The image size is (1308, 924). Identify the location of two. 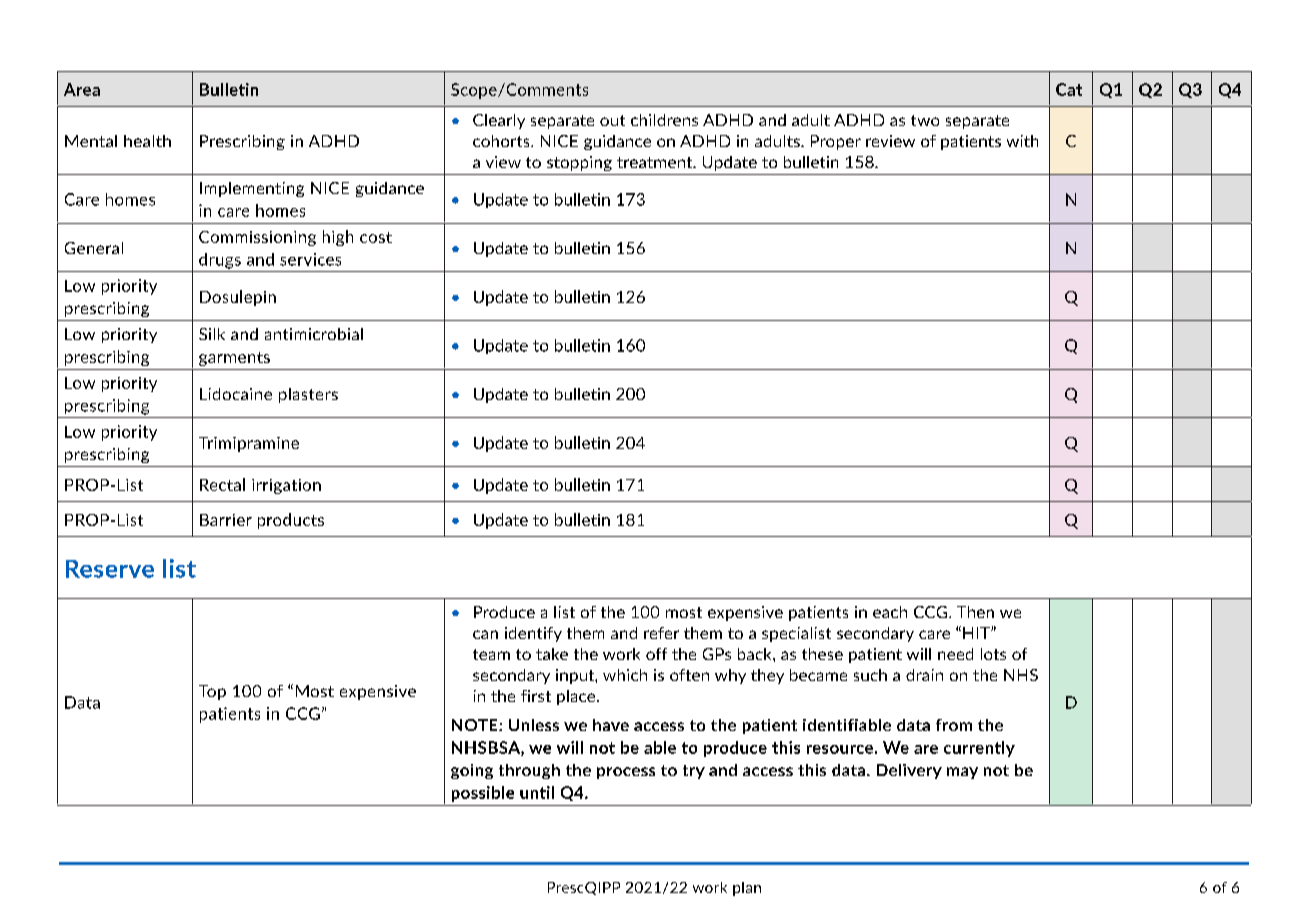
(925, 120).
